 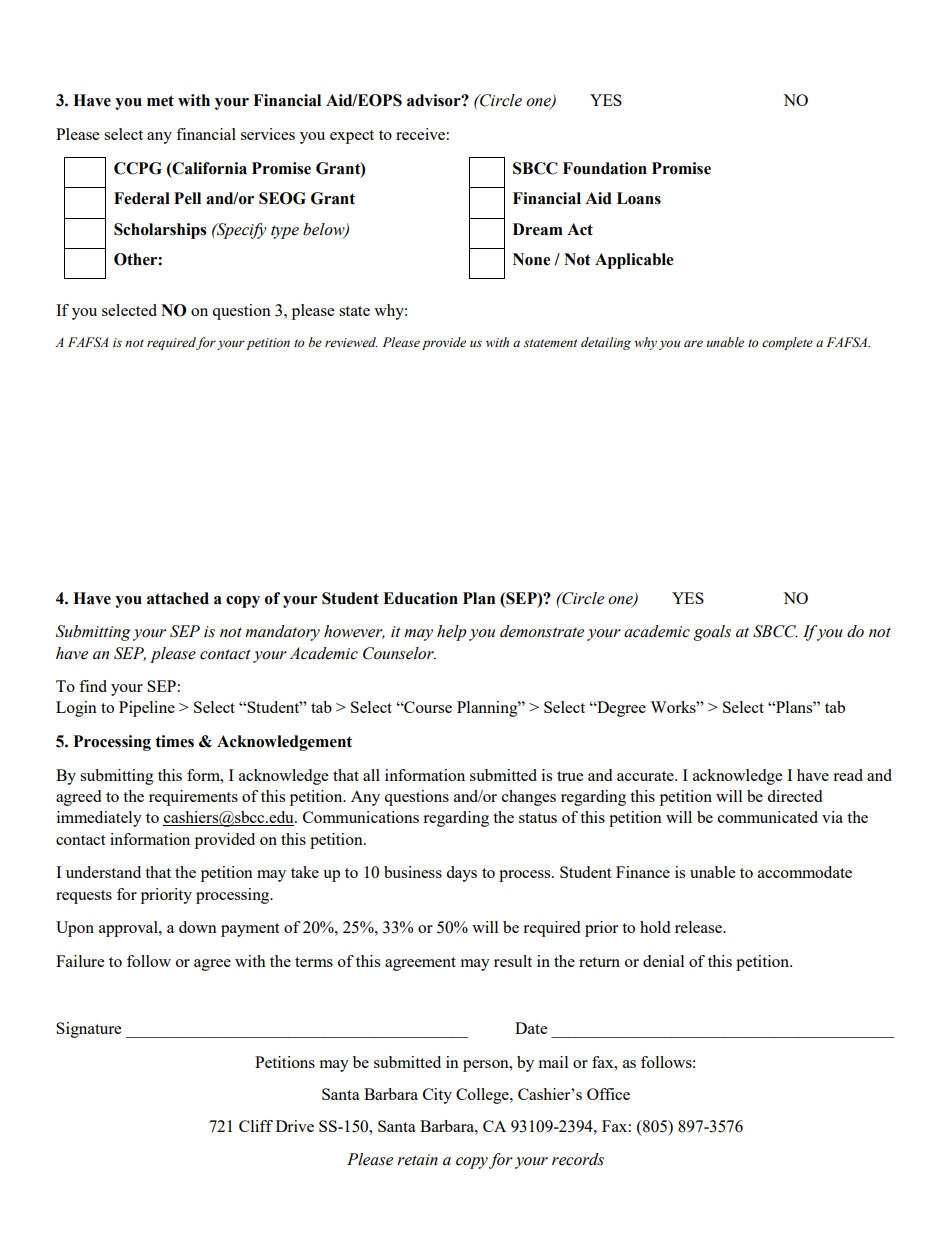 What do you see at coordinates (352, 137) in the page?
I see `expect` at bounding box center [352, 137].
